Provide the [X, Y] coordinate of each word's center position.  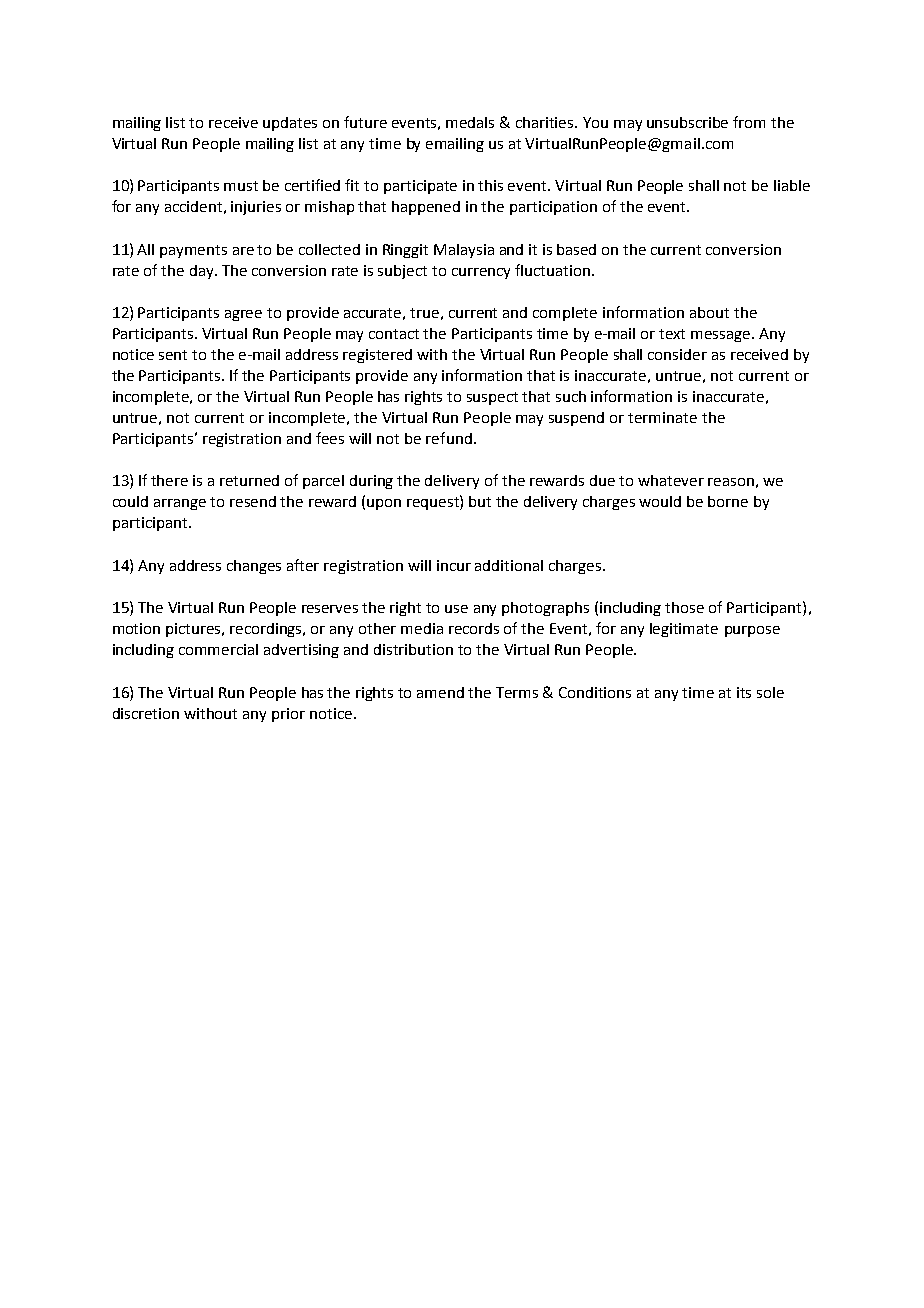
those [684, 607]
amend [440, 692]
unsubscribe [687, 122]
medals [470, 122]
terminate [662, 417]
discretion [146, 713]
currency [481, 273]
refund [449, 438]
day [203, 272]
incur [454, 565]
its [744, 692]
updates [290, 124]
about [709, 312]
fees [330, 438]
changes [254, 567]
